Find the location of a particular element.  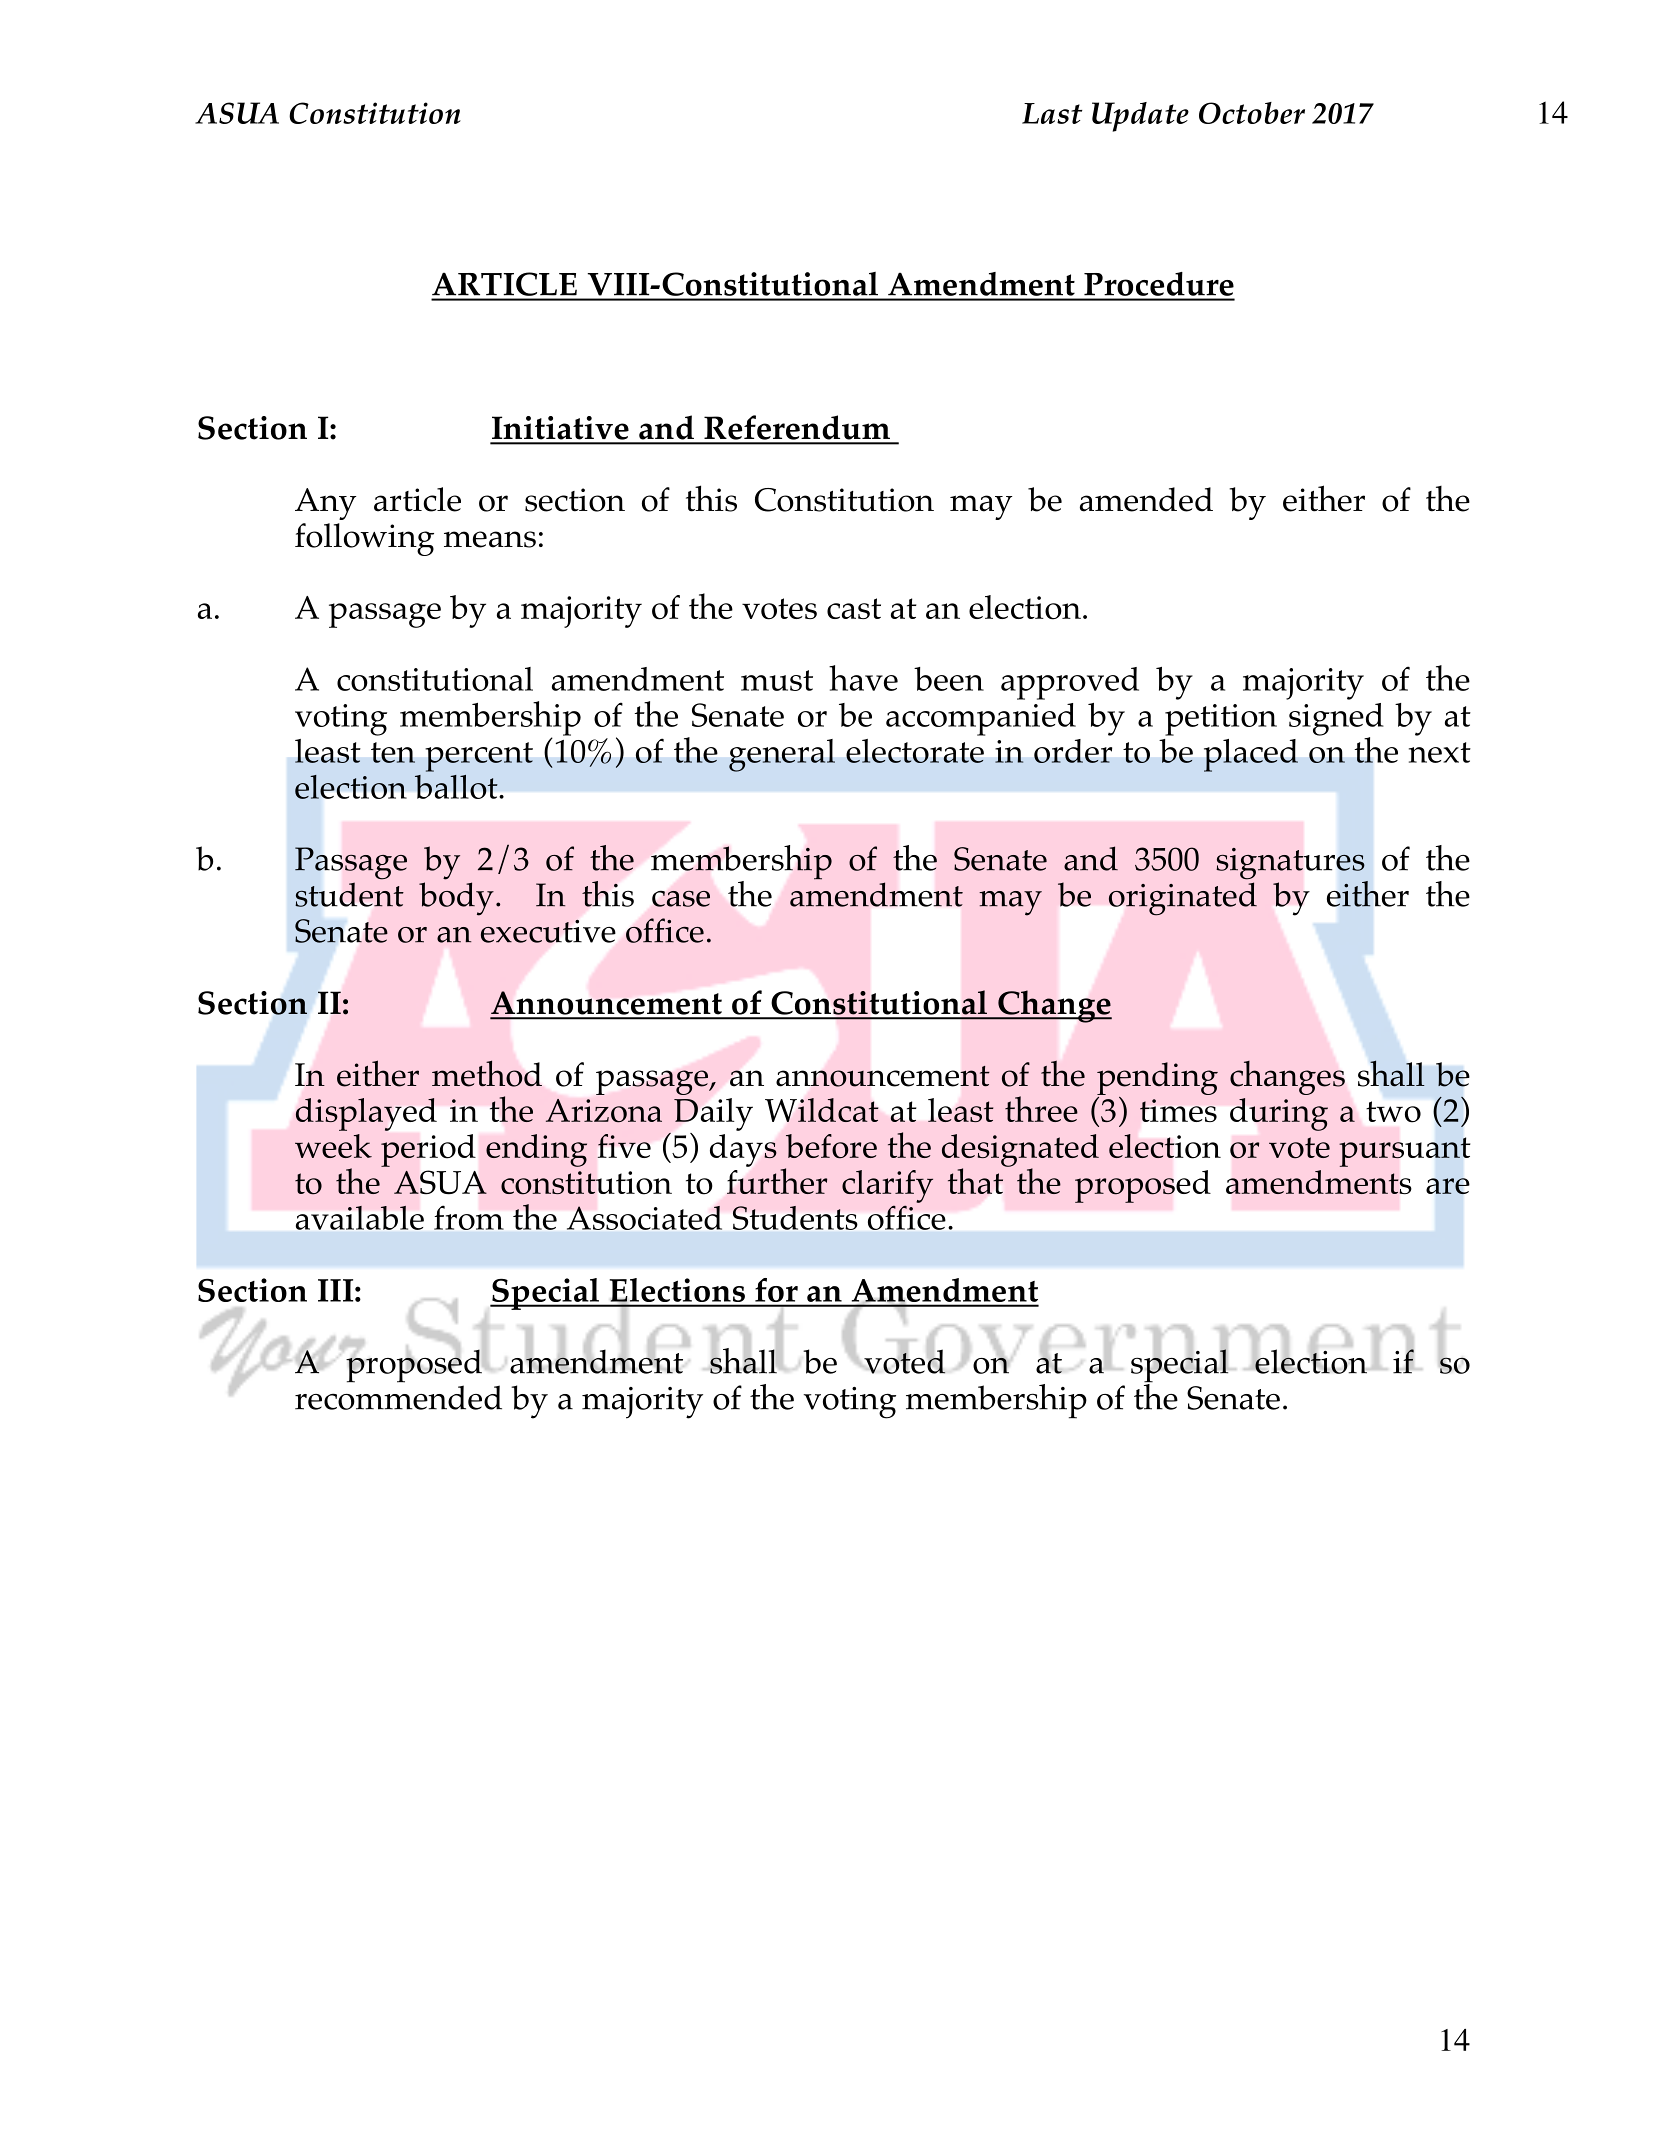

Update is located at coordinates (1140, 117).
